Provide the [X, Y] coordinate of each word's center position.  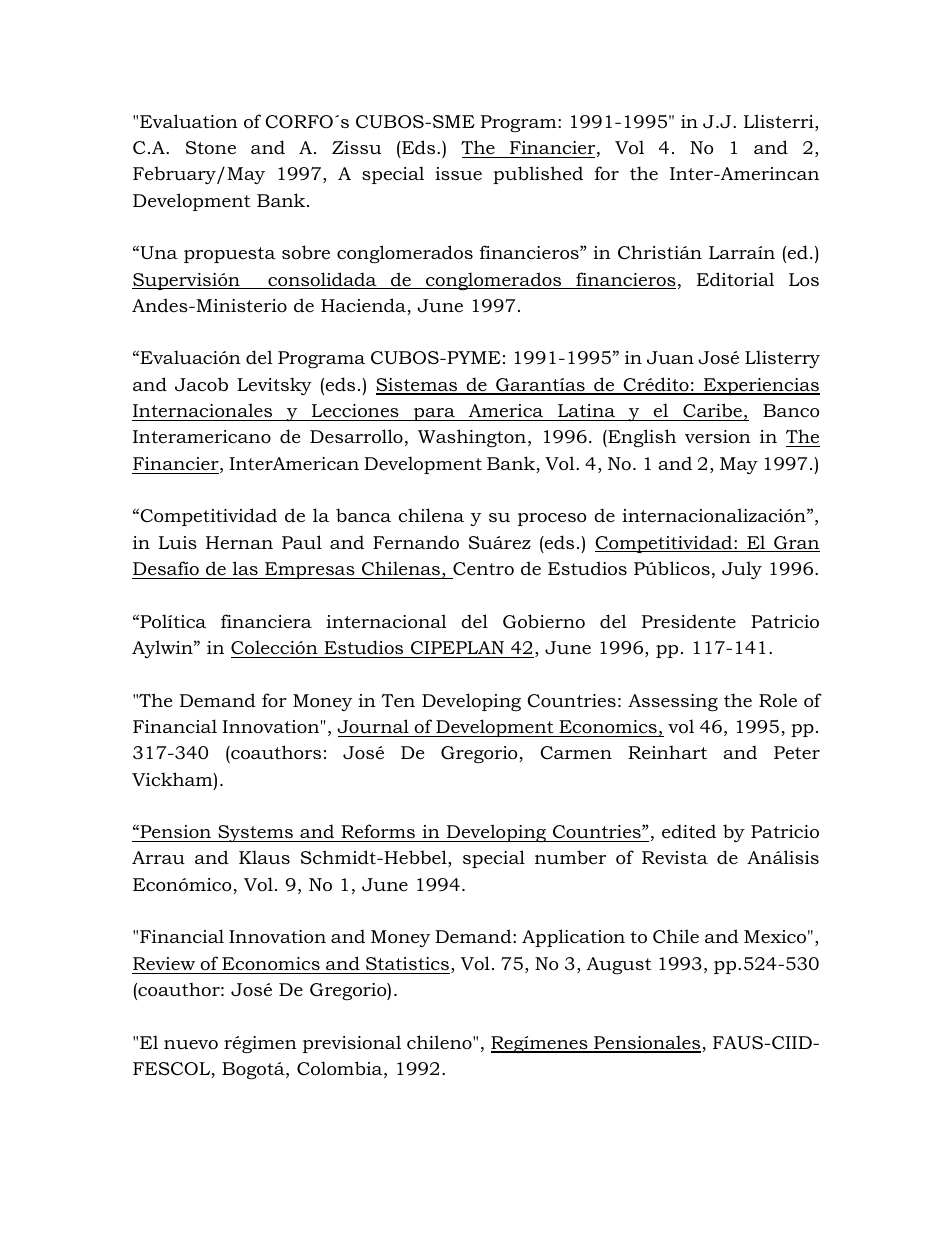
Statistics [407, 964]
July [742, 570]
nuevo [191, 1044]
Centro [483, 568]
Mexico [775, 937]
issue [458, 173]
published [538, 175]
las [245, 568]
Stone [211, 148]
